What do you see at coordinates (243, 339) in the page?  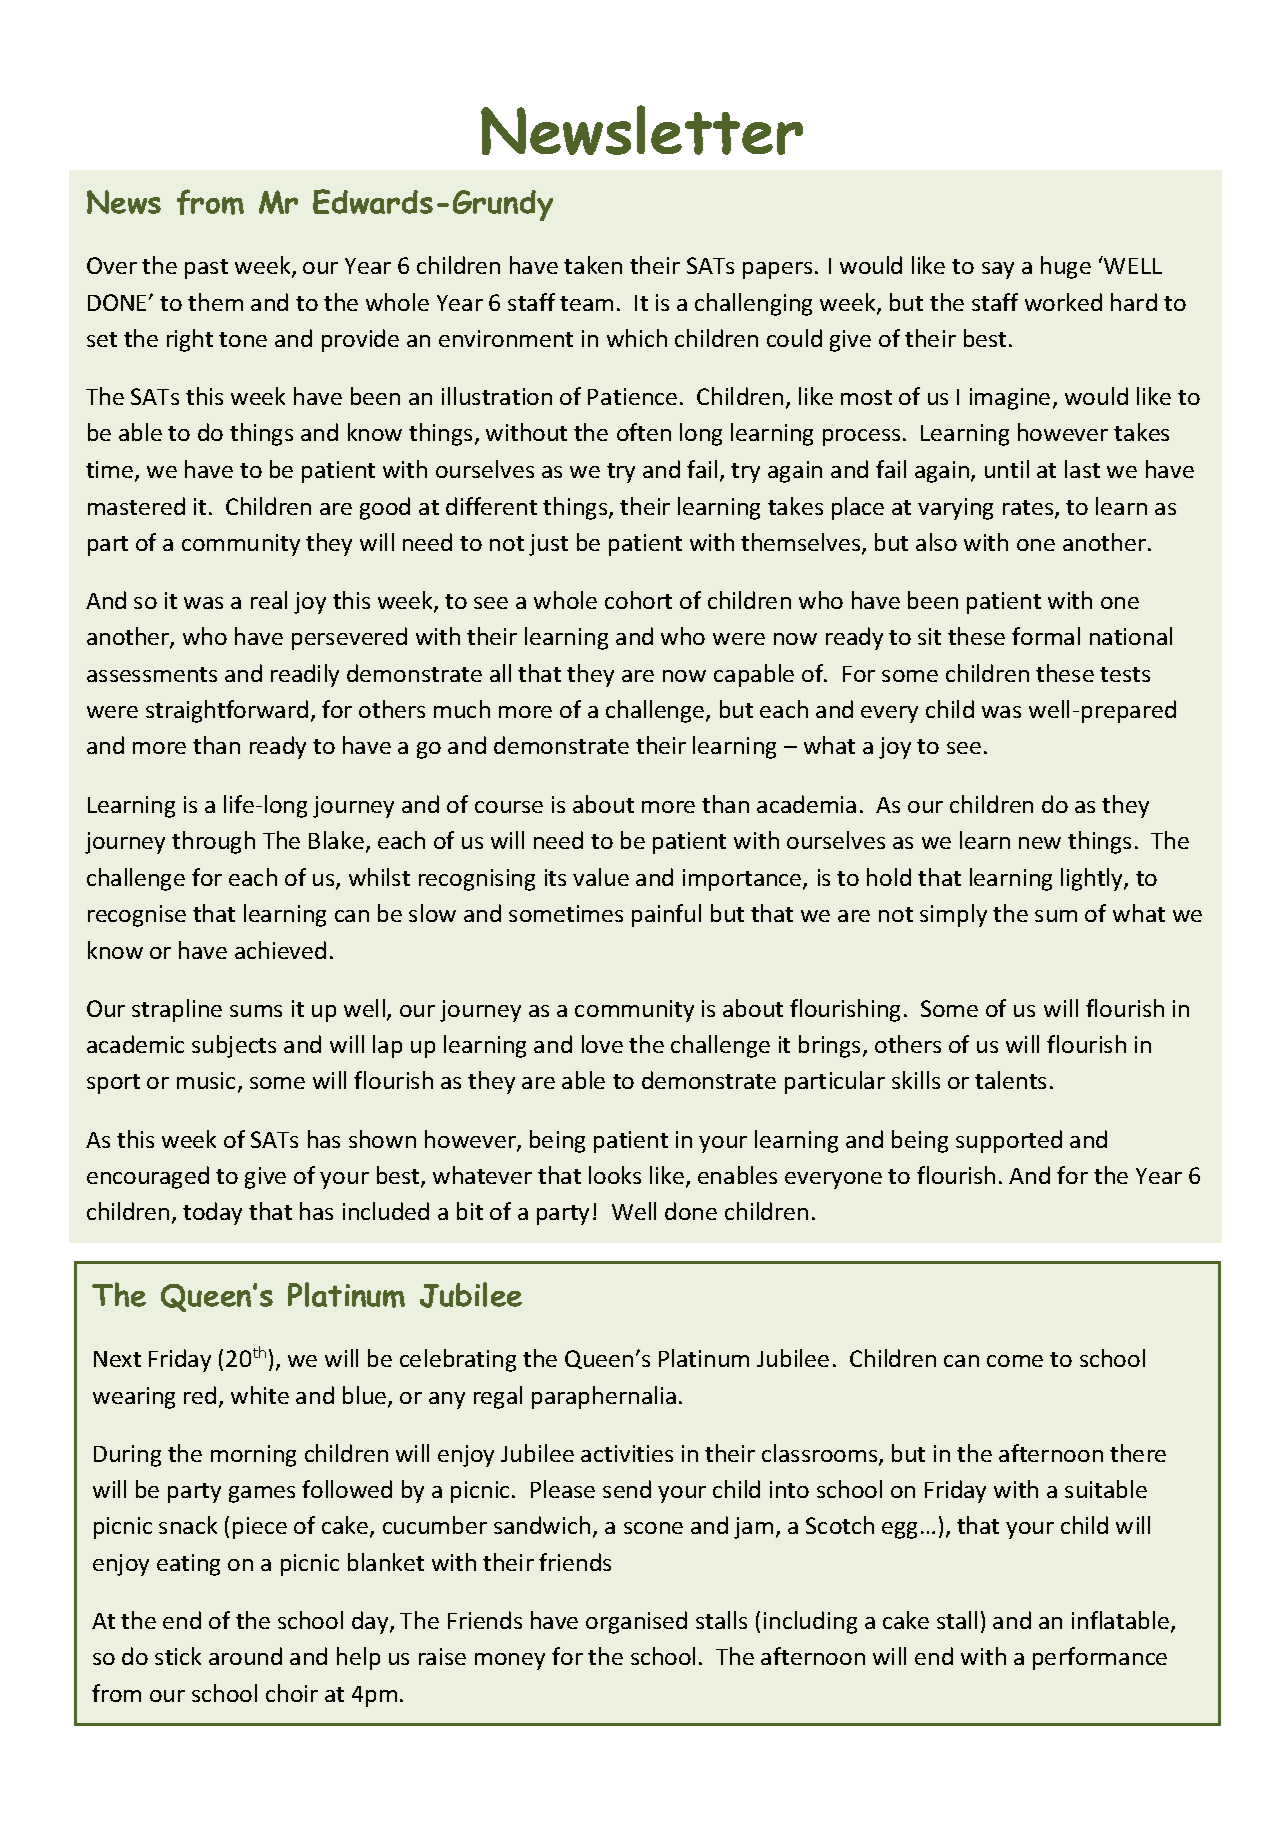 I see `tone` at bounding box center [243, 339].
